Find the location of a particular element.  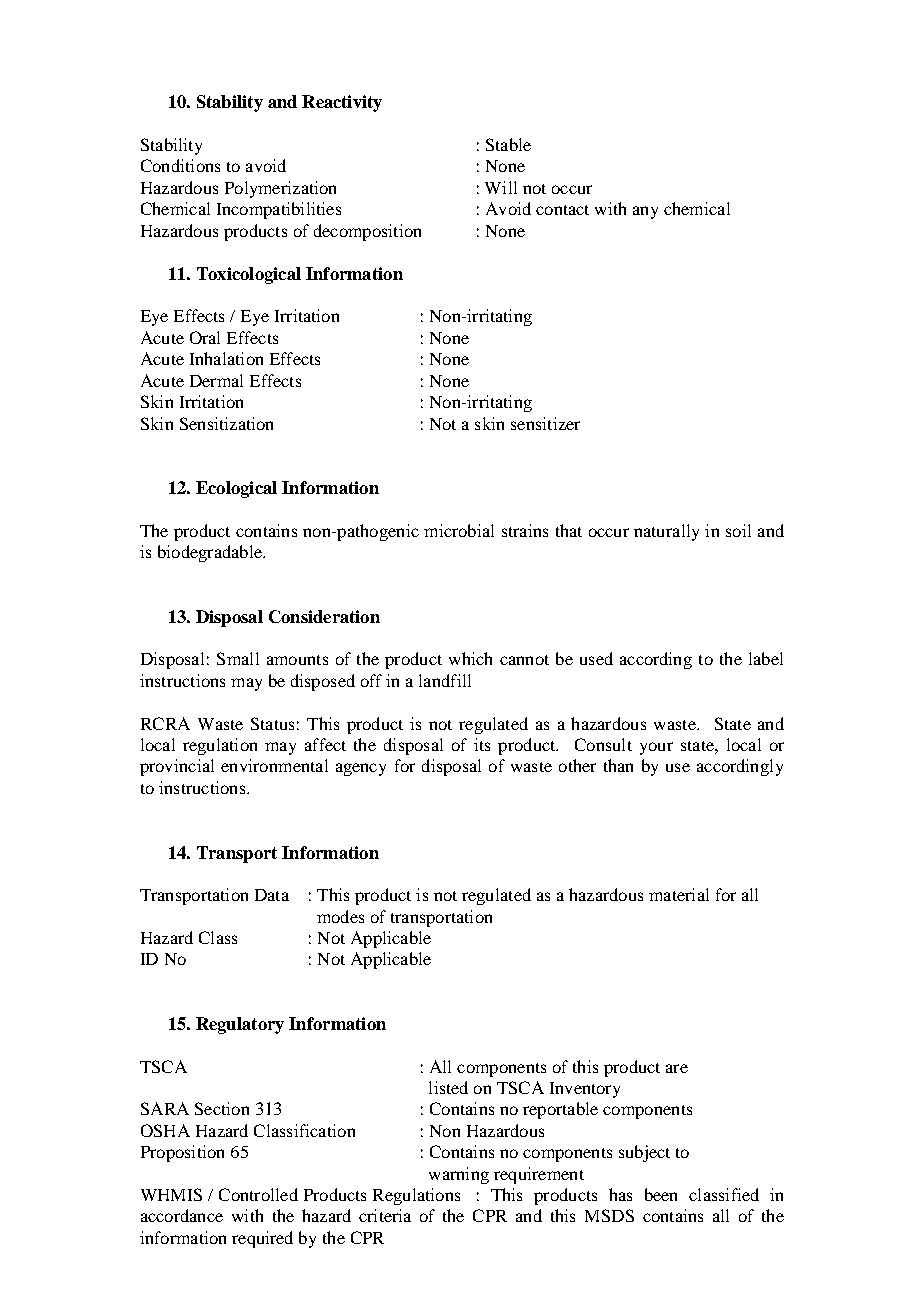

warning is located at coordinates (459, 1175).
